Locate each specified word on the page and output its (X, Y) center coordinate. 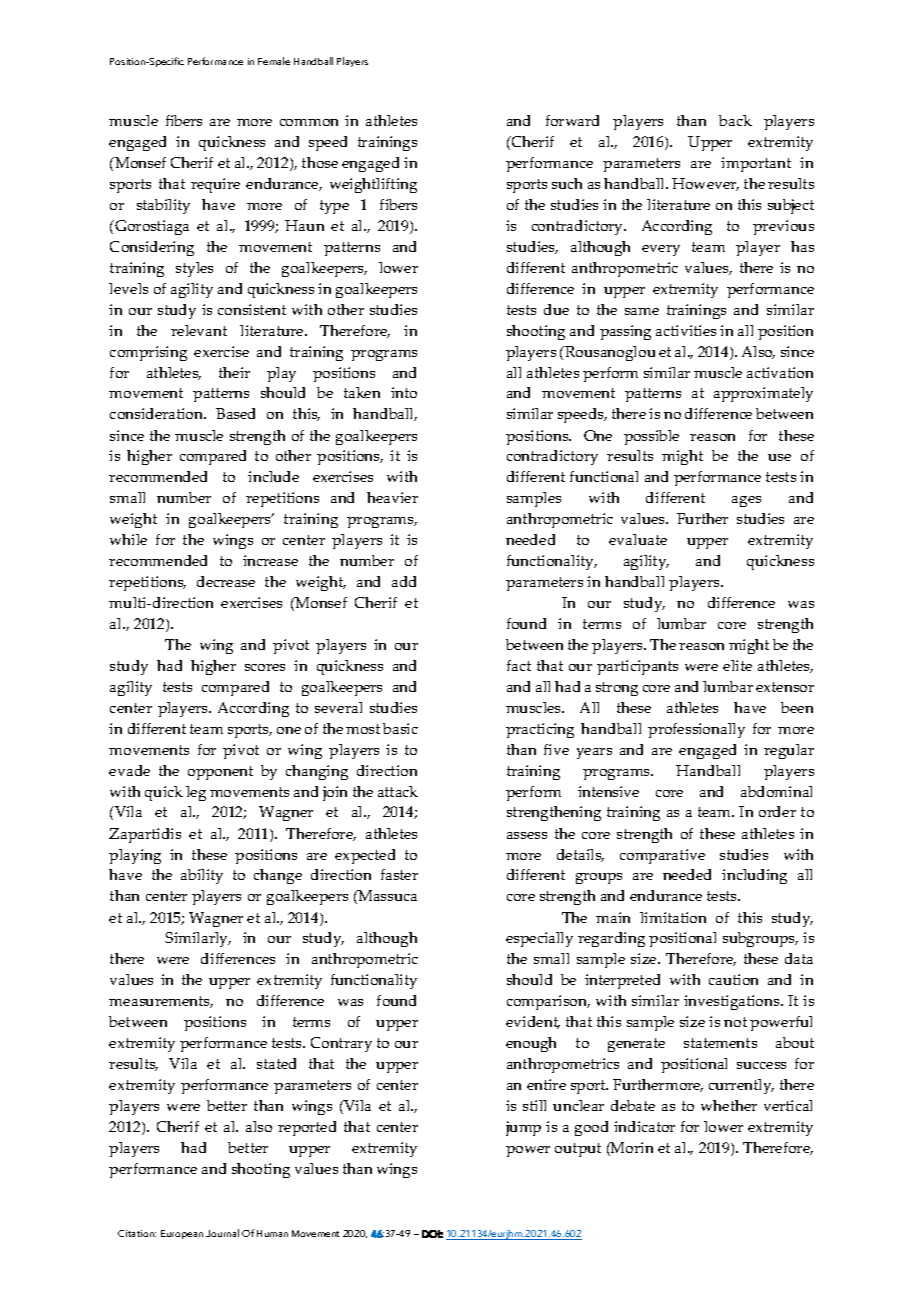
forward (572, 120)
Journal (222, 1233)
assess (527, 835)
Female (274, 61)
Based (235, 413)
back (735, 120)
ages (746, 501)
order (777, 811)
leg (196, 793)
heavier (392, 497)
